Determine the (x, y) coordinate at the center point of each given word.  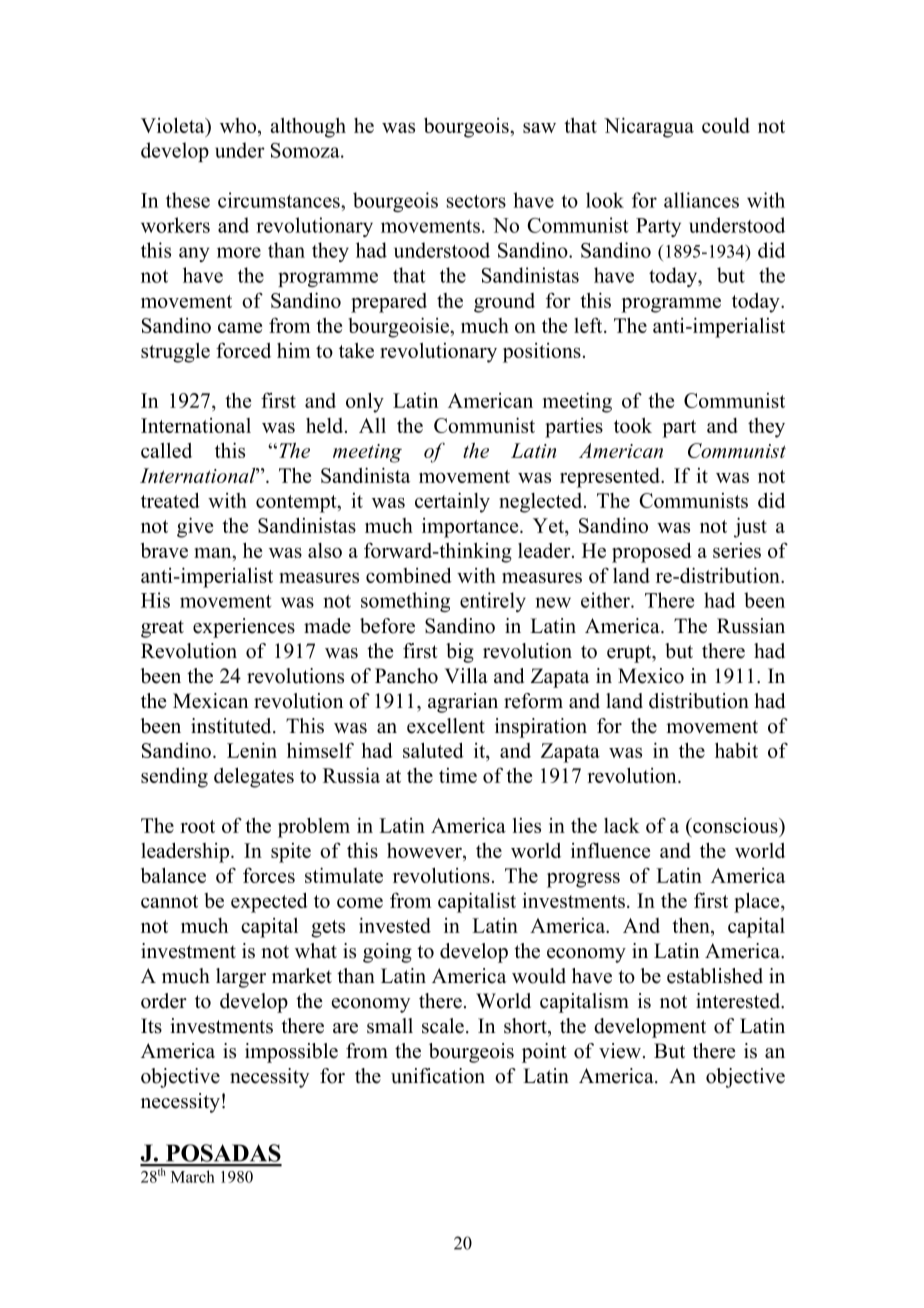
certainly (452, 502)
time (458, 775)
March (193, 1176)
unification (438, 1076)
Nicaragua (649, 127)
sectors (476, 201)
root (197, 826)
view (621, 1051)
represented (611, 478)
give (195, 527)
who (239, 127)
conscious (735, 825)
